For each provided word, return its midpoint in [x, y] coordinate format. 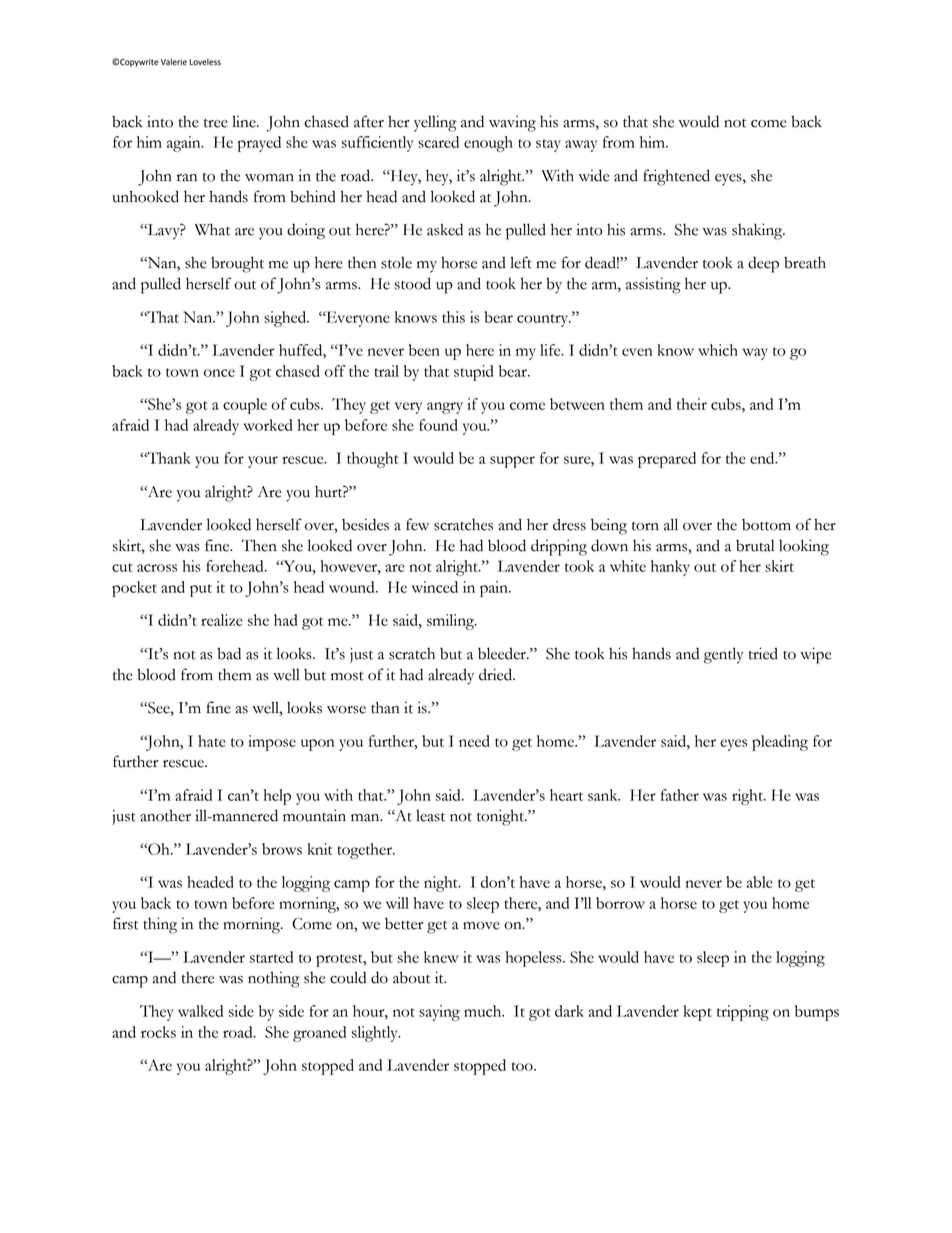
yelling [435, 123]
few [417, 524]
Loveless [205, 62]
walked [200, 1011]
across [157, 568]
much [484, 1011]
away [581, 146]
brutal [755, 545]
